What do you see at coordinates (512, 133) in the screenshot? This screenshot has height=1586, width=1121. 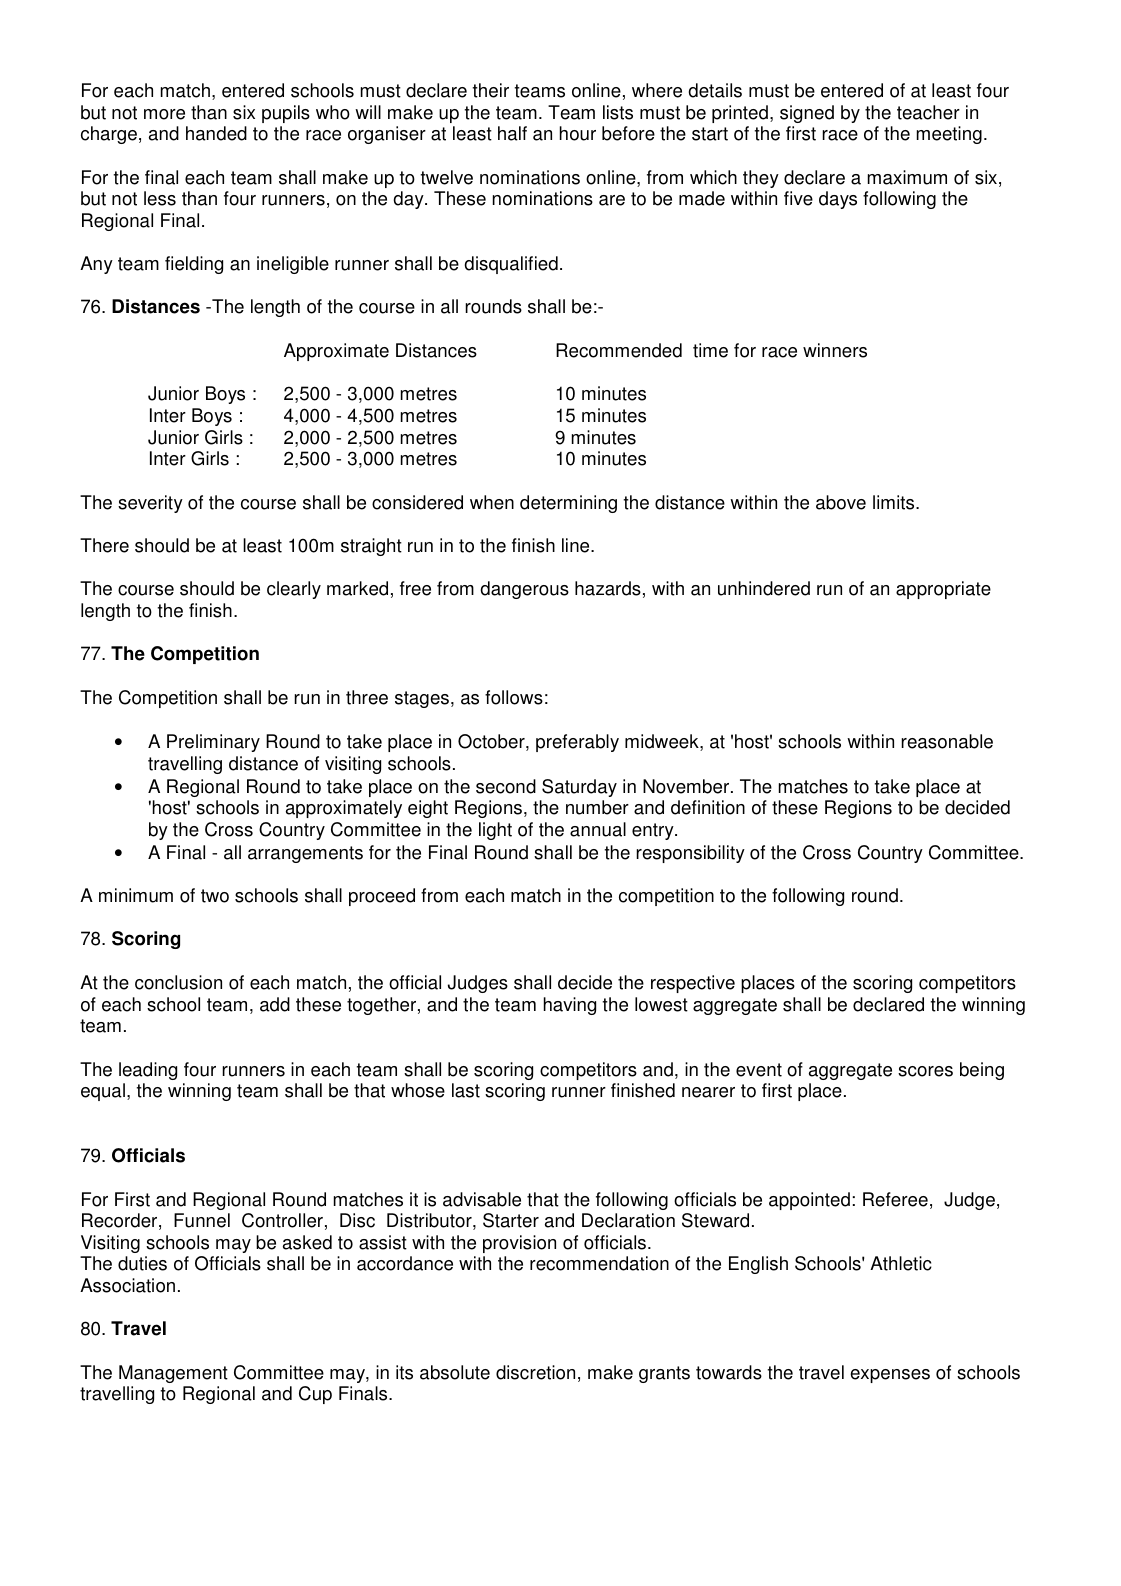 I see `half` at bounding box center [512, 133].
